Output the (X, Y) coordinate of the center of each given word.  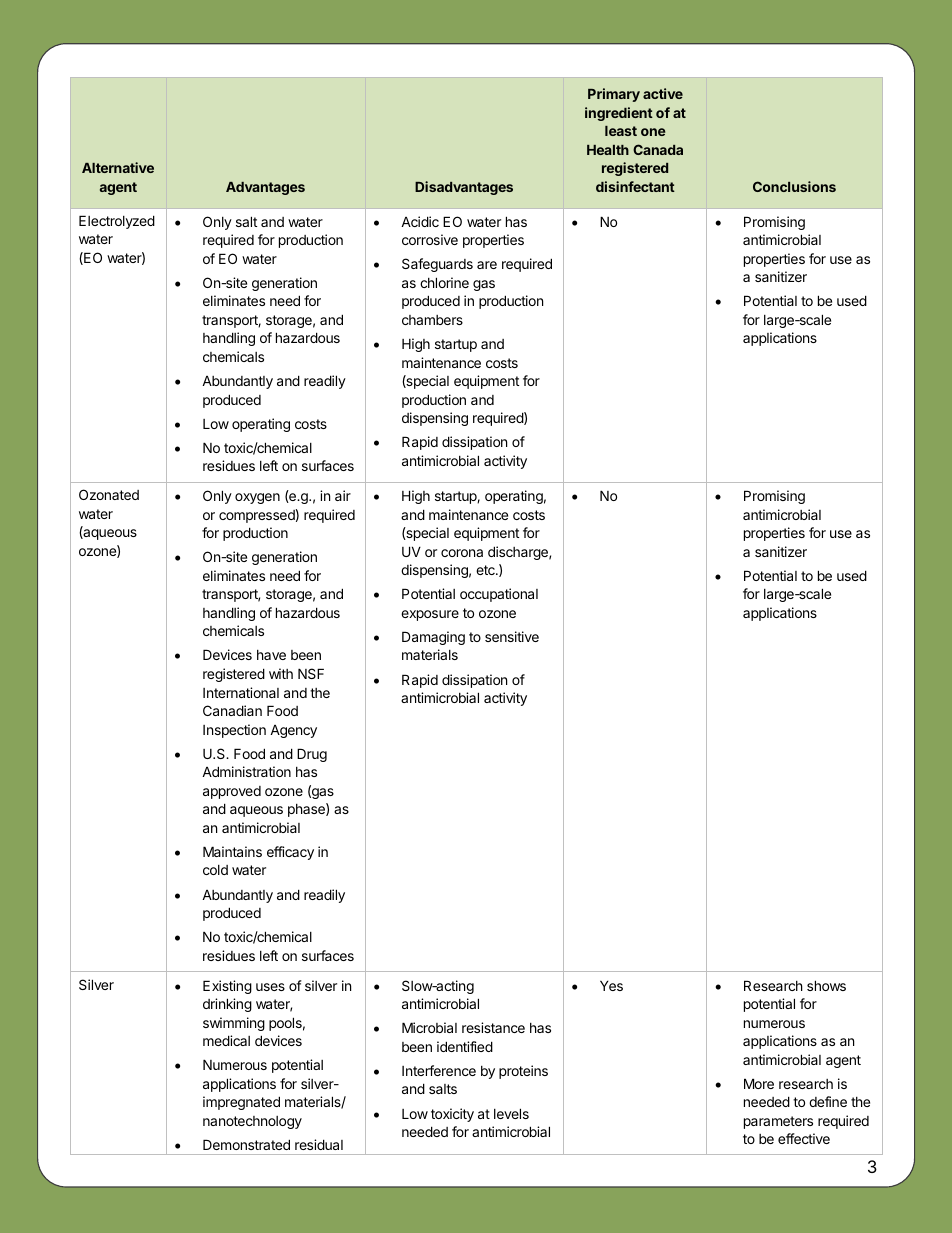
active (663, 93)
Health (608, 150)
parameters (778, 1122)
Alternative (118, 167)
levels (511, 1113)
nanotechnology (252, 1122)
